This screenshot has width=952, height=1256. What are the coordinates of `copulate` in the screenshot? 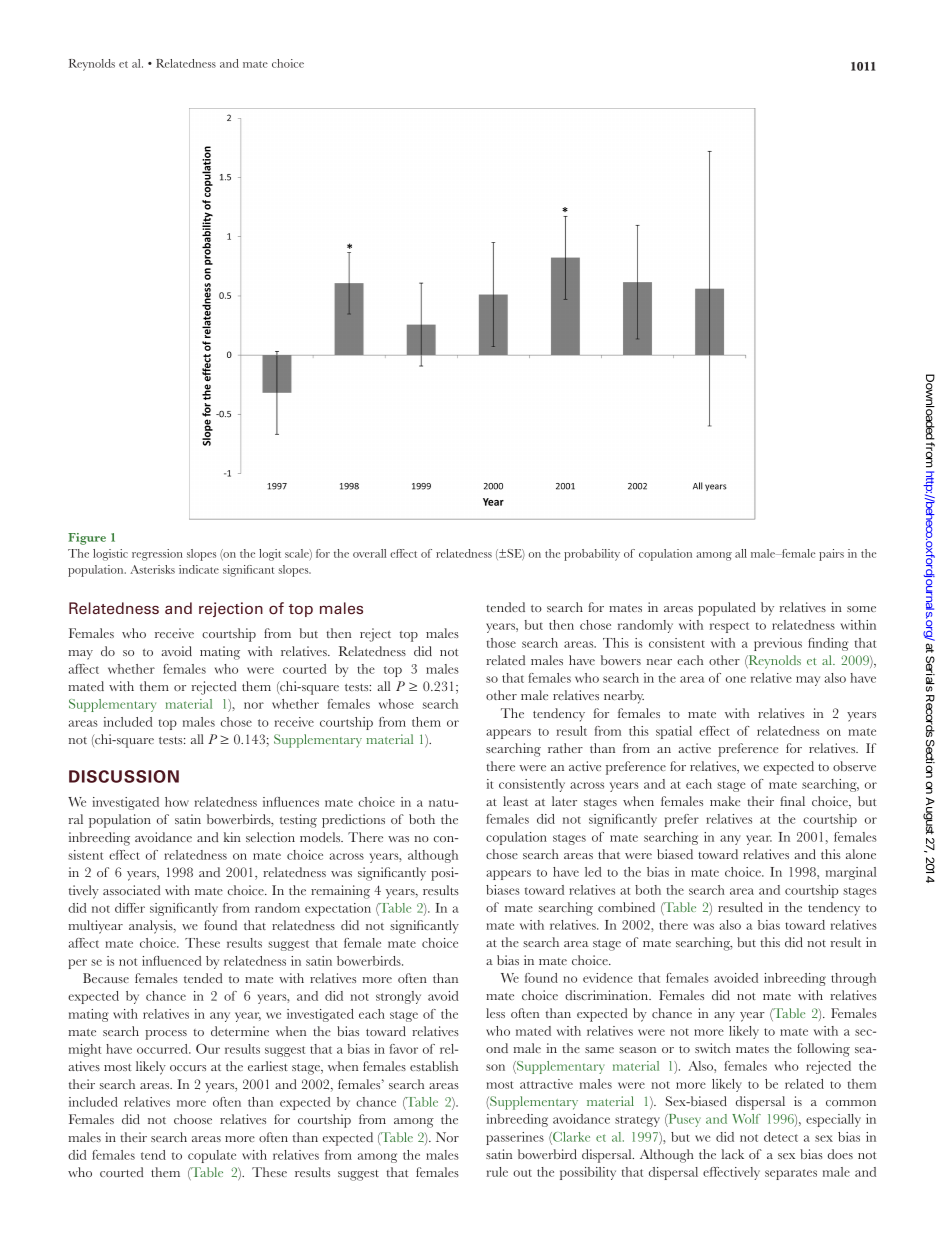 It's located at (212, 1156).
